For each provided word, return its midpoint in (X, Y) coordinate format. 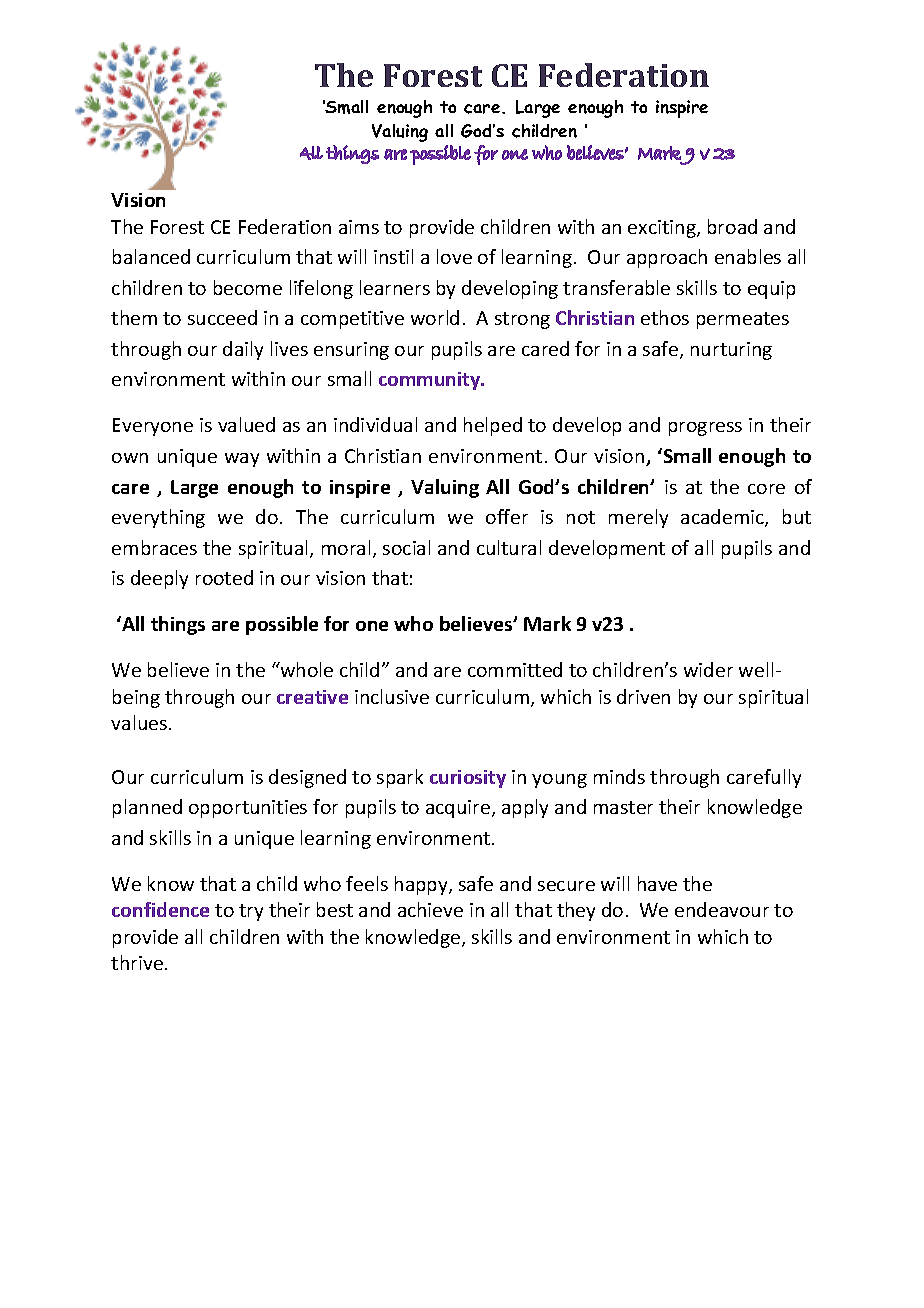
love (454, 256)
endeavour (722, 909)
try (251, 912)
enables (748, 256)
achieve (430, 909)
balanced (151, 256)
